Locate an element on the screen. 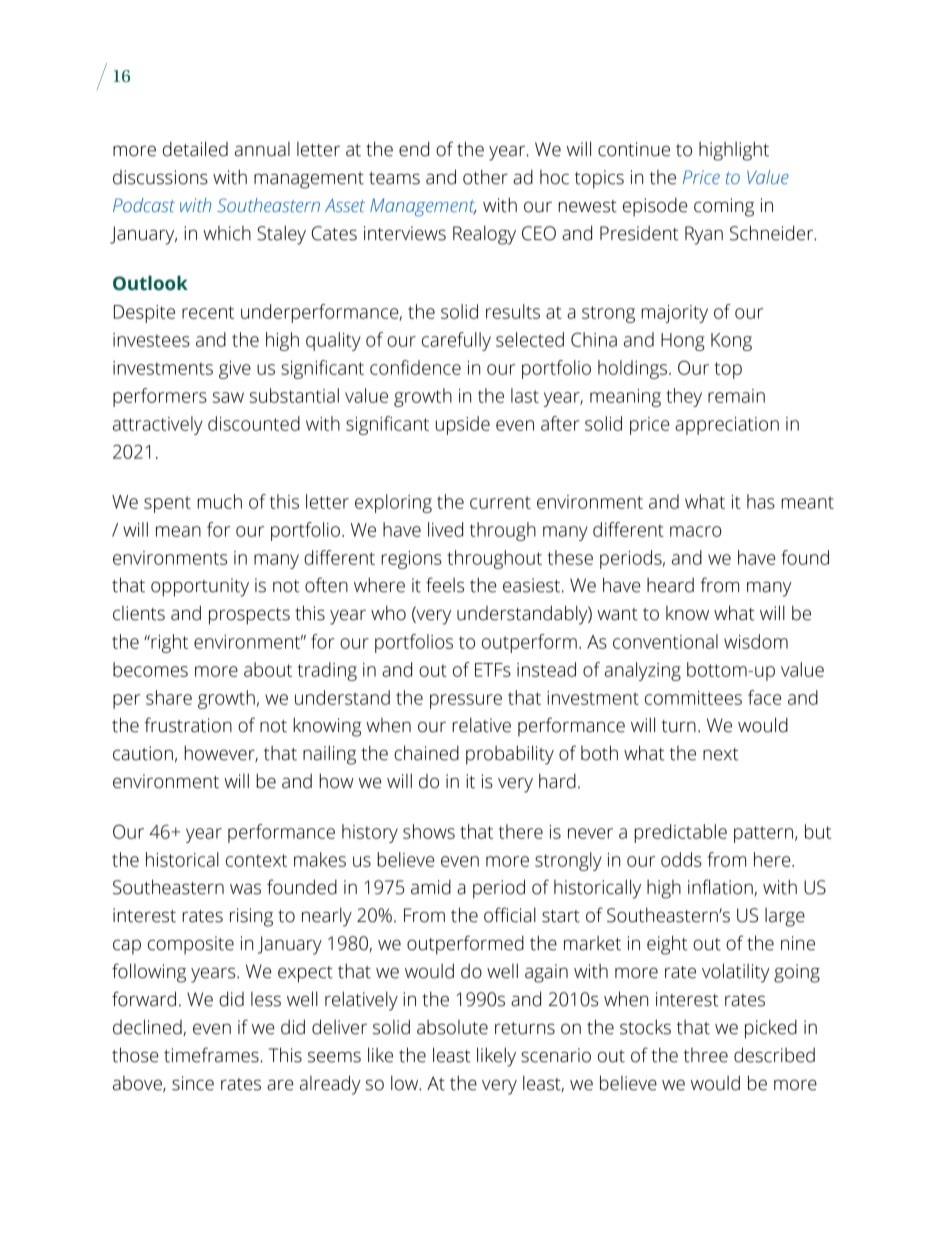 This screenshot has height=1233, width=952. absolute is located at coordinates (452, 1027).
